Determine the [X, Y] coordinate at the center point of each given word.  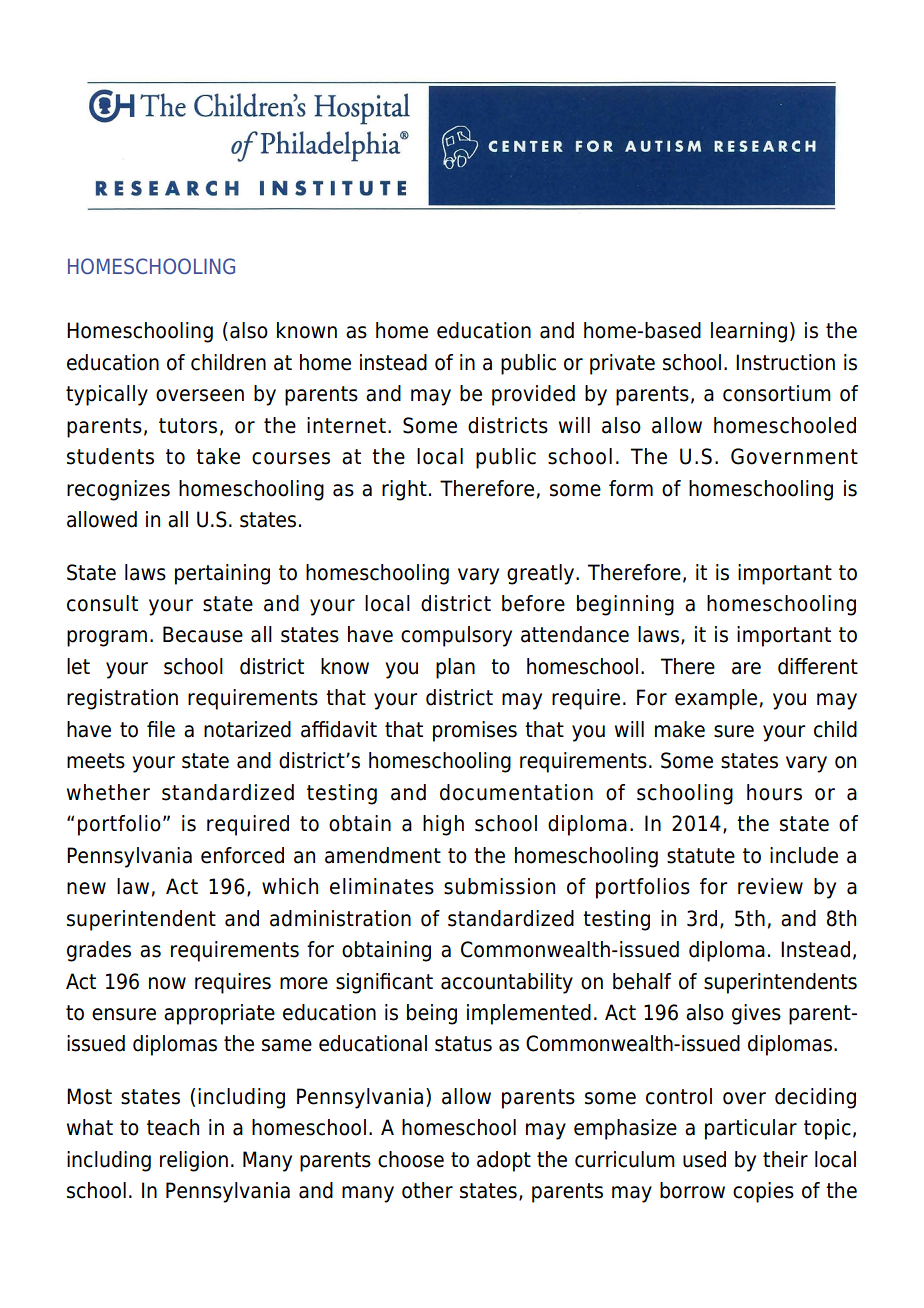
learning [749, 332]
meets [96, 761]
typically [107, 395]
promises [475, 731]
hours [774, 792]
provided [533, 395]
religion [194, 1161]
